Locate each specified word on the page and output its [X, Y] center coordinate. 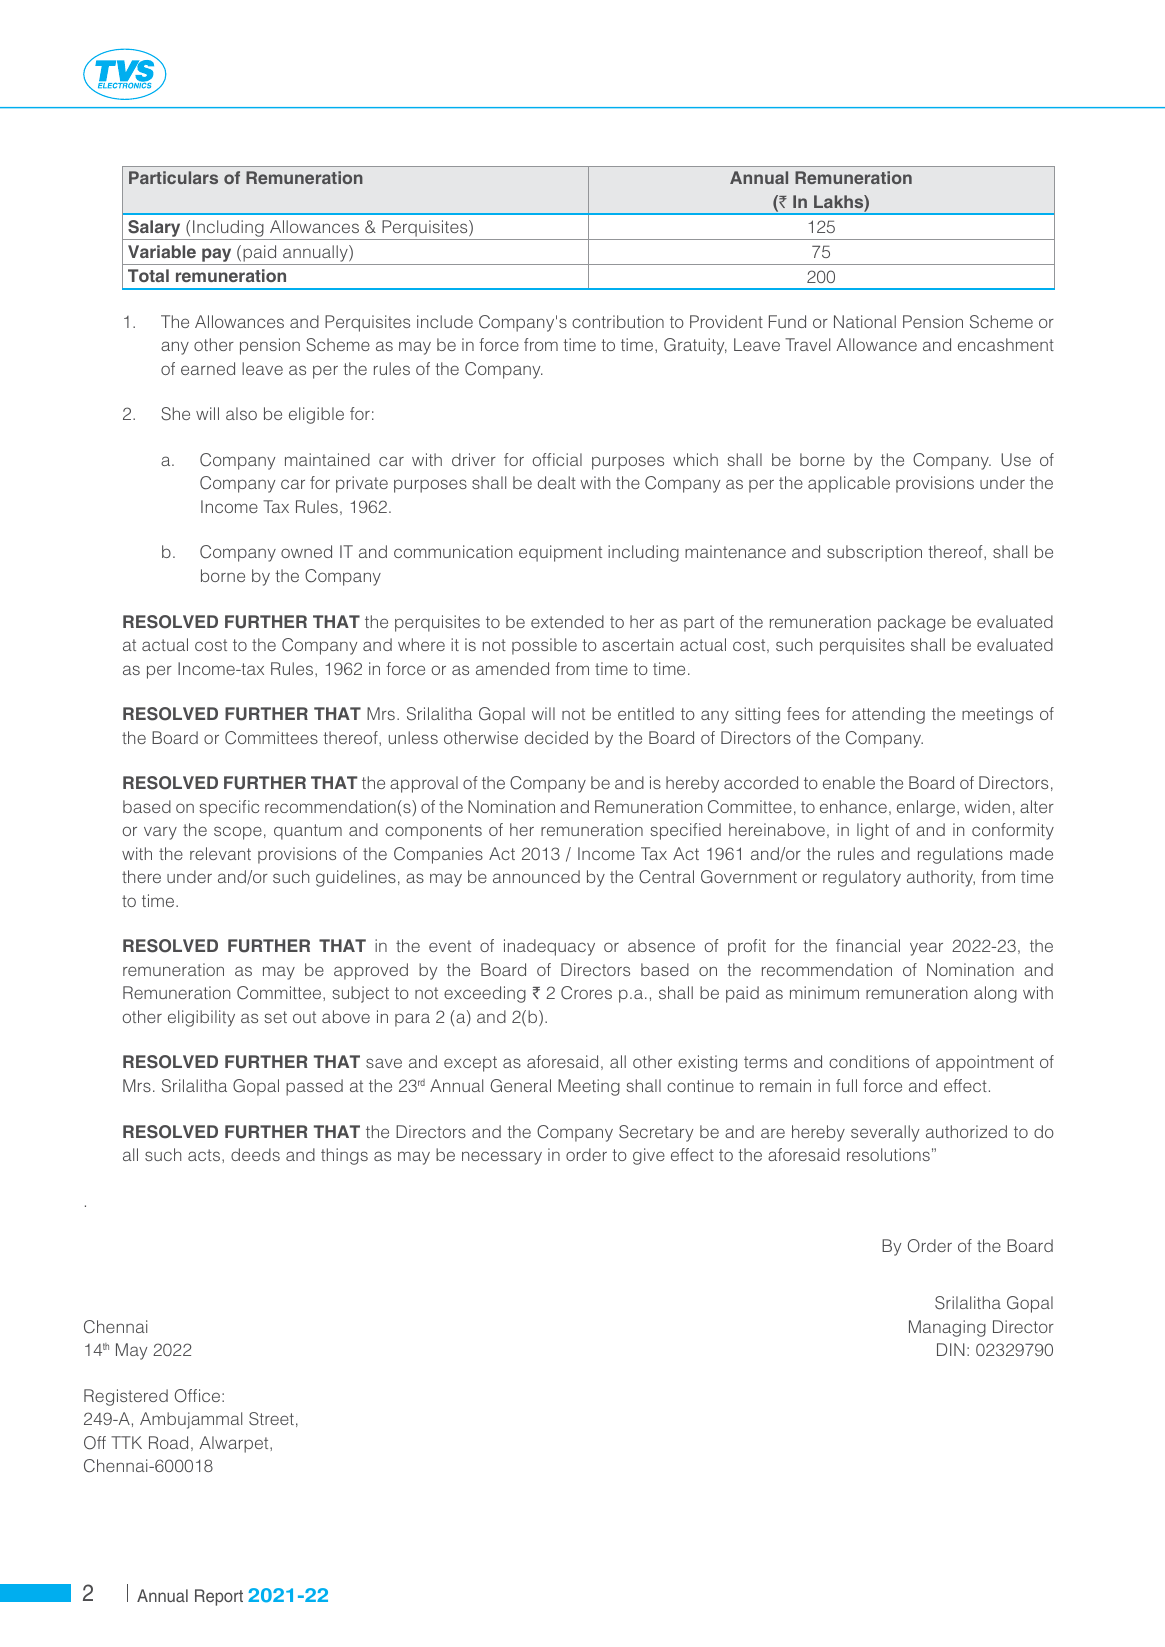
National [865, 321]
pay [217, 256]
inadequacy [549, 947]
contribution [618, 321]
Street [271, 1419]
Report [219, 1597]
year [926, 949]
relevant [220, 853]
